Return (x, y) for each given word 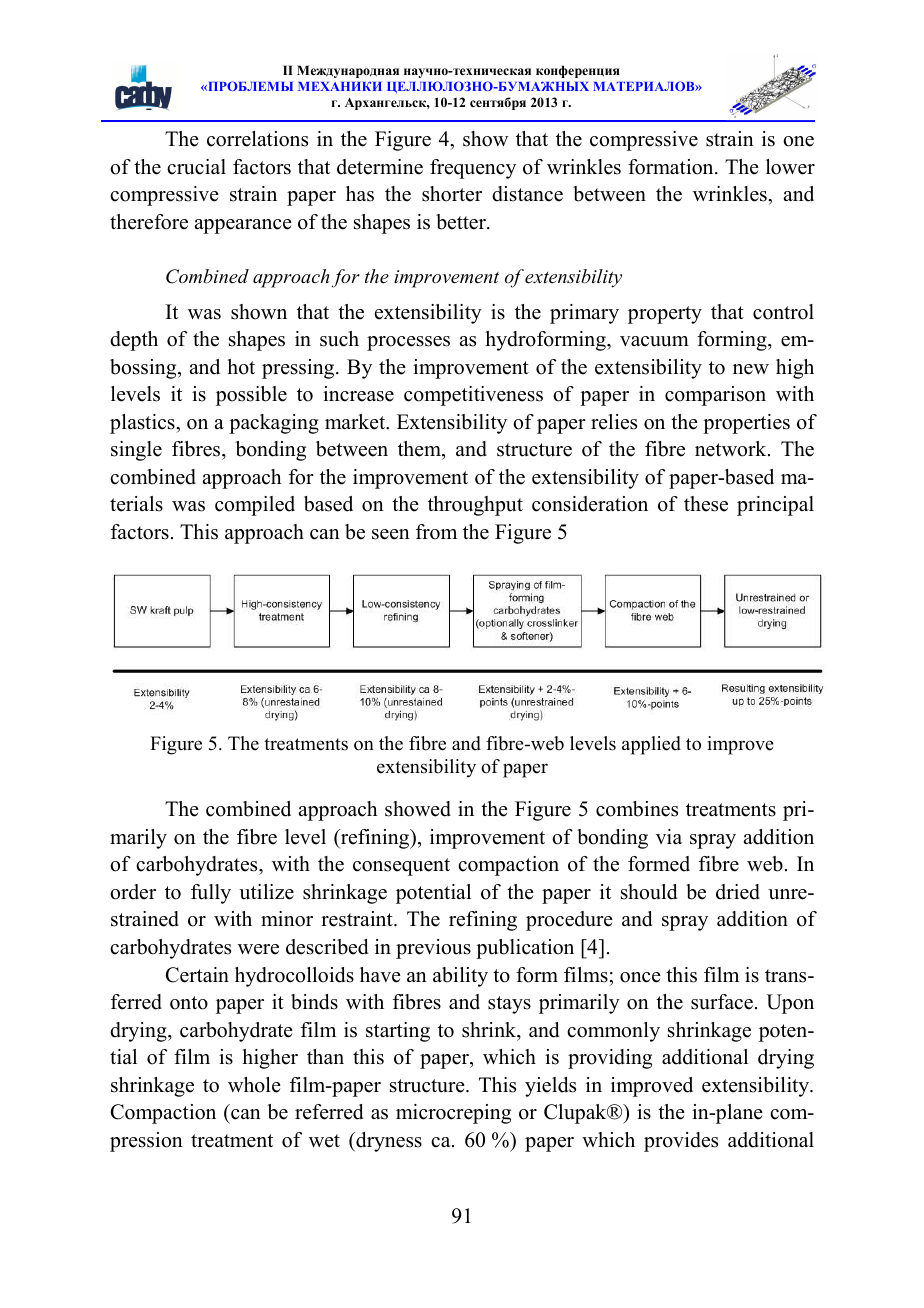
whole (254, 1085)
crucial (196, 167)
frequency (473, 169)
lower (790, 167)
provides (681, 1142)
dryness (388, 1142)
